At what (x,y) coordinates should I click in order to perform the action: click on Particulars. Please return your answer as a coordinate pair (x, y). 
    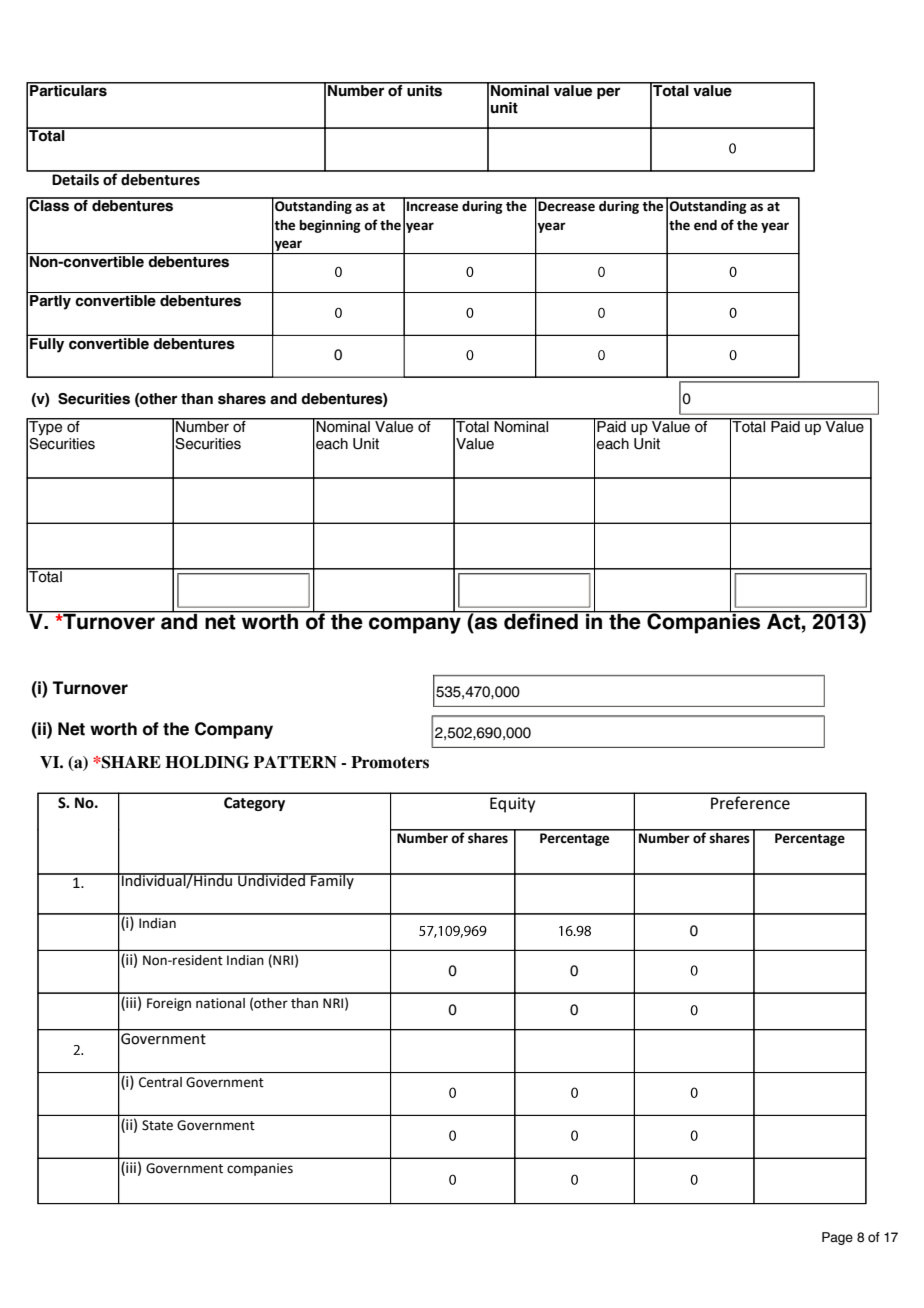
    Looking at the image, I should click on (68, 89).
